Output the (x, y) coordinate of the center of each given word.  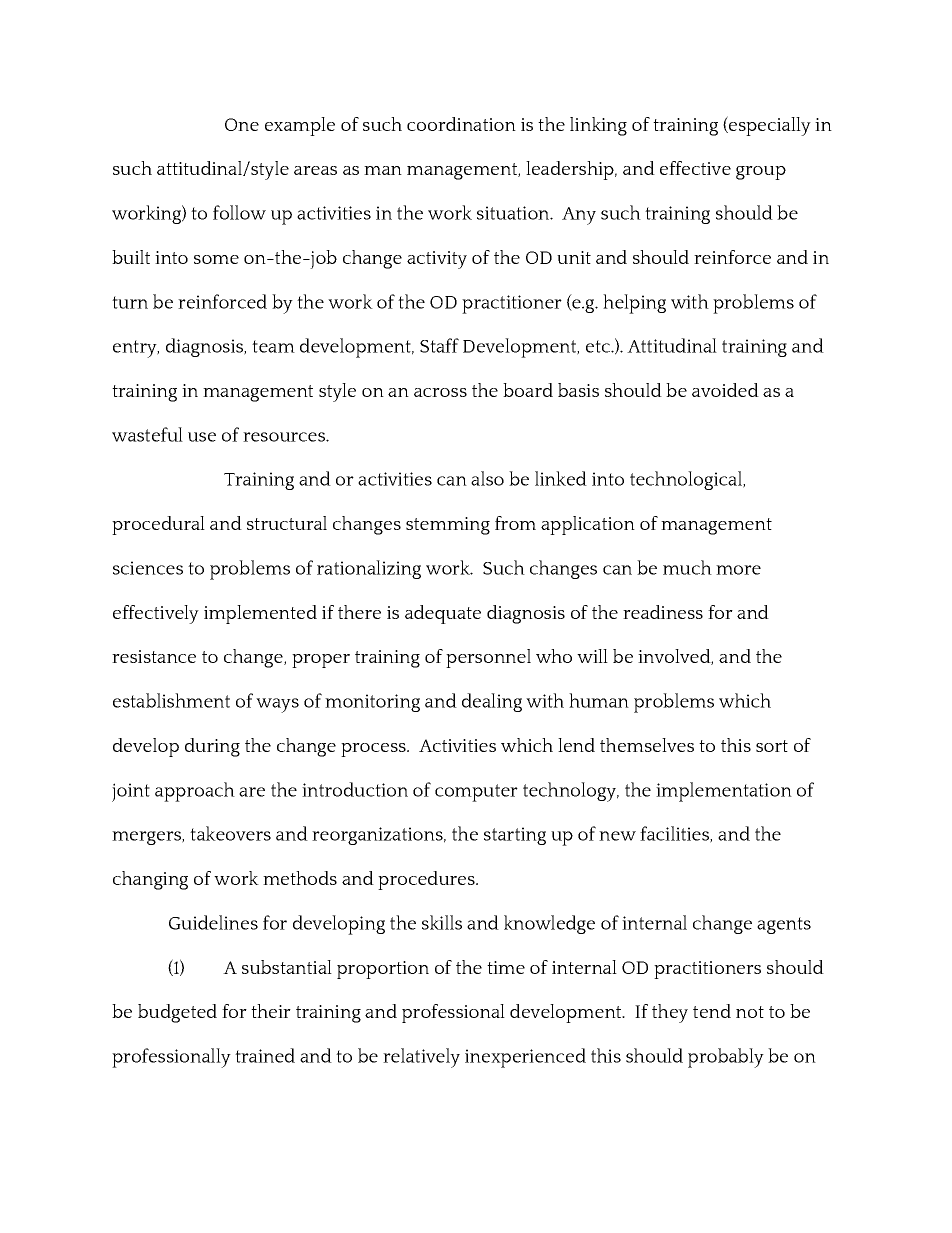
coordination (461, 124)
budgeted (177, 1013)
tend (712, 1011)
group (761, 173)
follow (239, 212)
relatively (421, 1058)
